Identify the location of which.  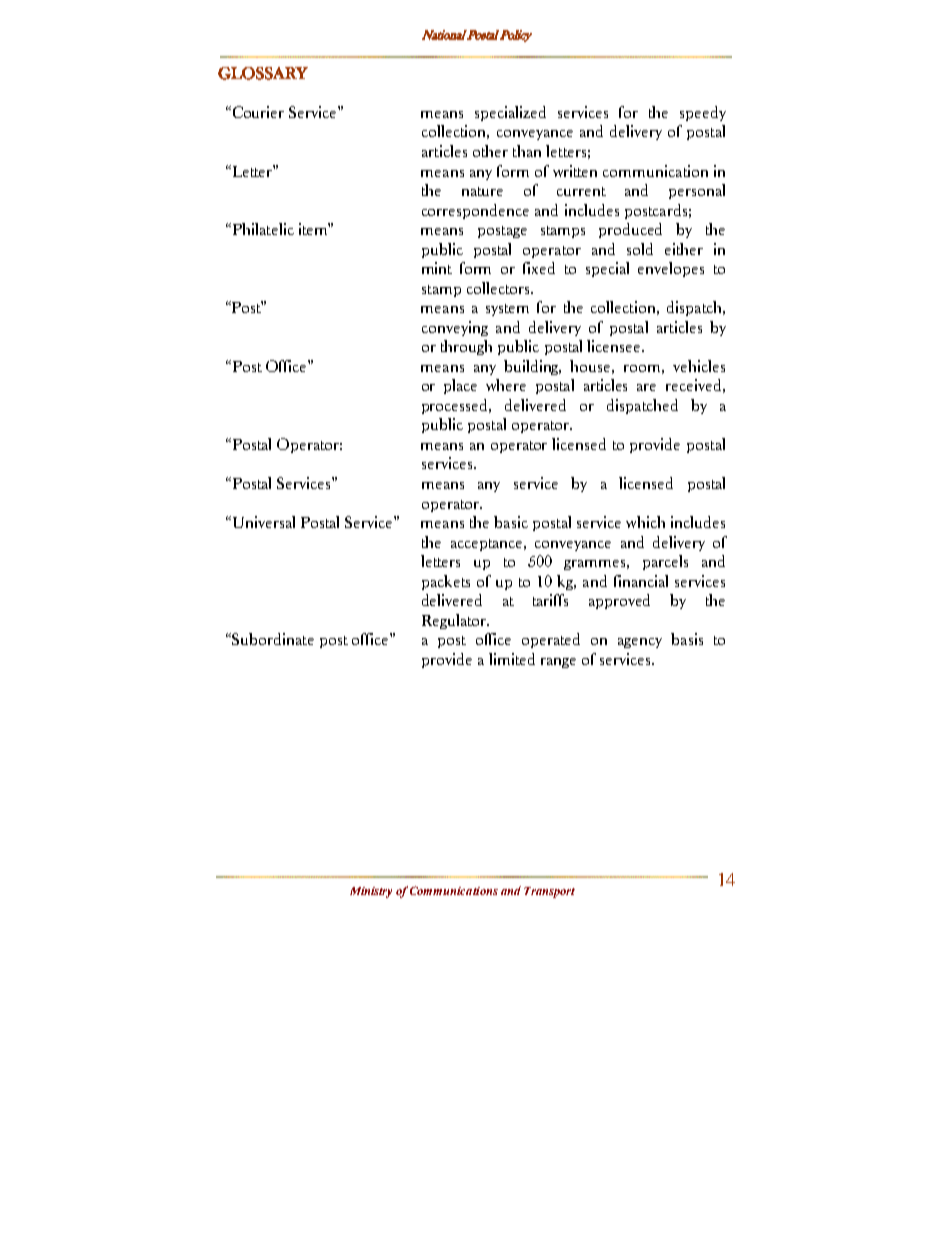
(645, 522).
